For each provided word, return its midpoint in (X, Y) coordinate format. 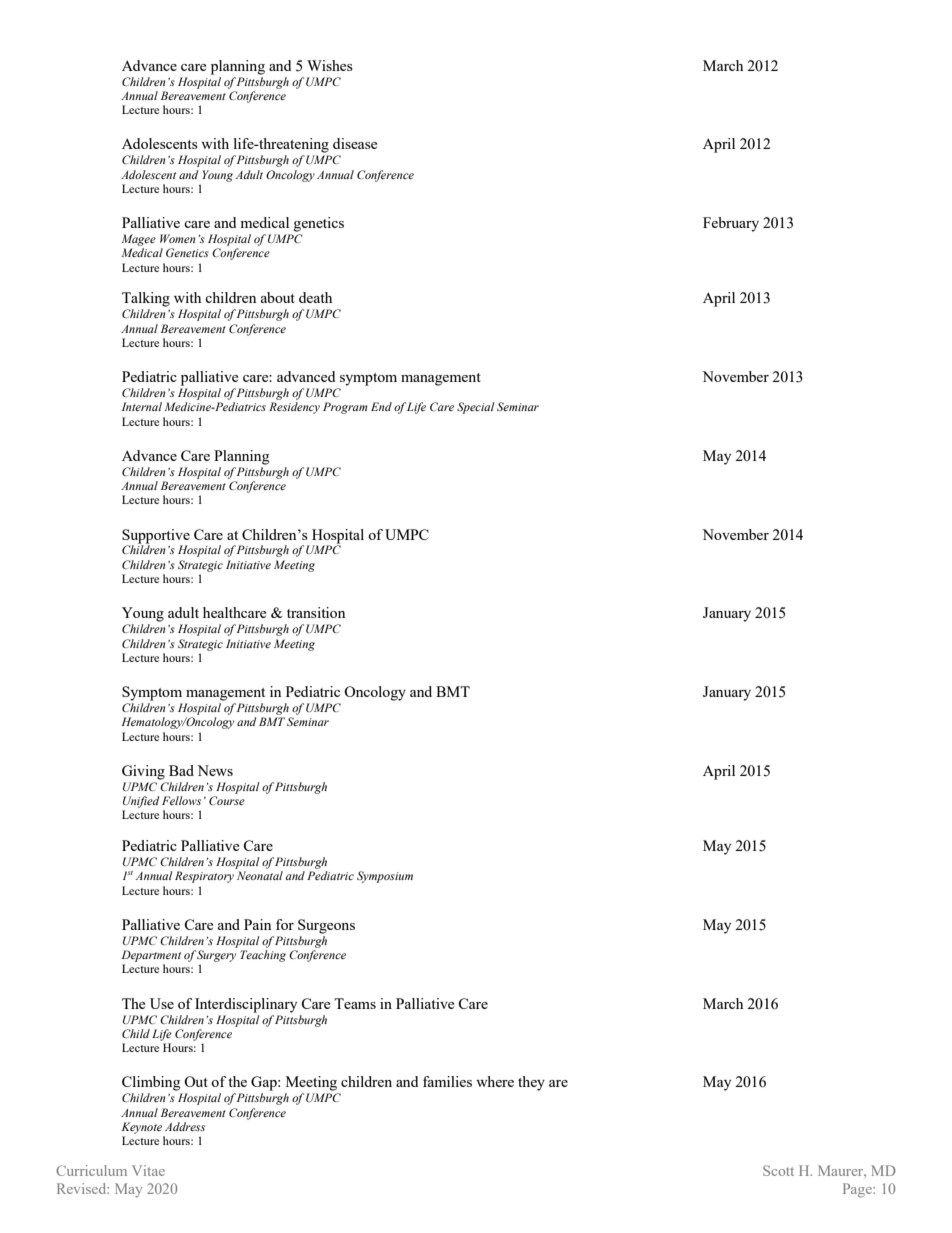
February (731, 224)
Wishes (330, 65)
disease (355, 143)
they (531, 1083)
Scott (778, 1170)
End (381, 406)
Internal (142, 406)
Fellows (181, 800)
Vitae (148, 1170)
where (495, 1081)
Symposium (385, 877)
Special (475, 408)
